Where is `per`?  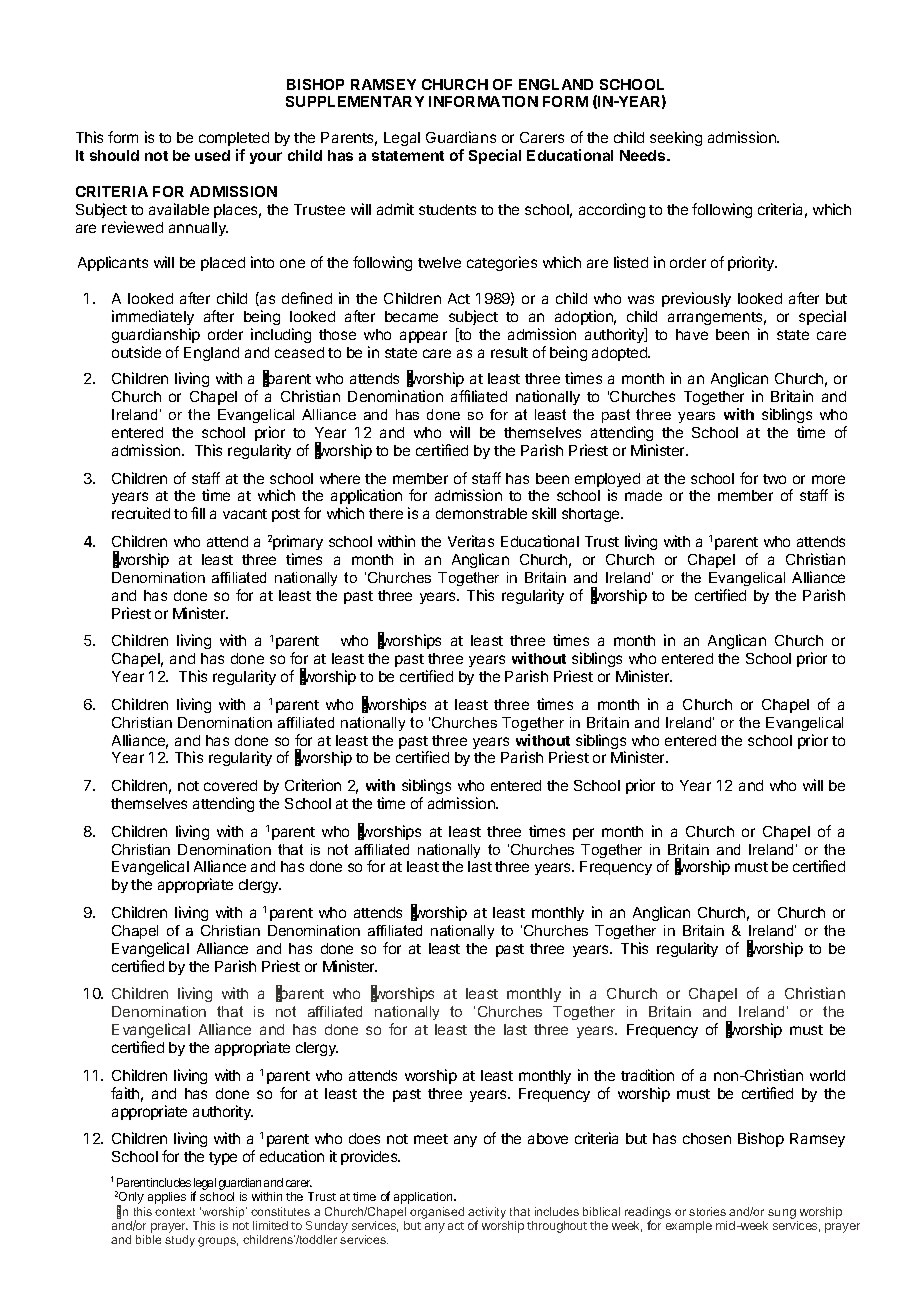 per is located at coordinates (583, 834).
